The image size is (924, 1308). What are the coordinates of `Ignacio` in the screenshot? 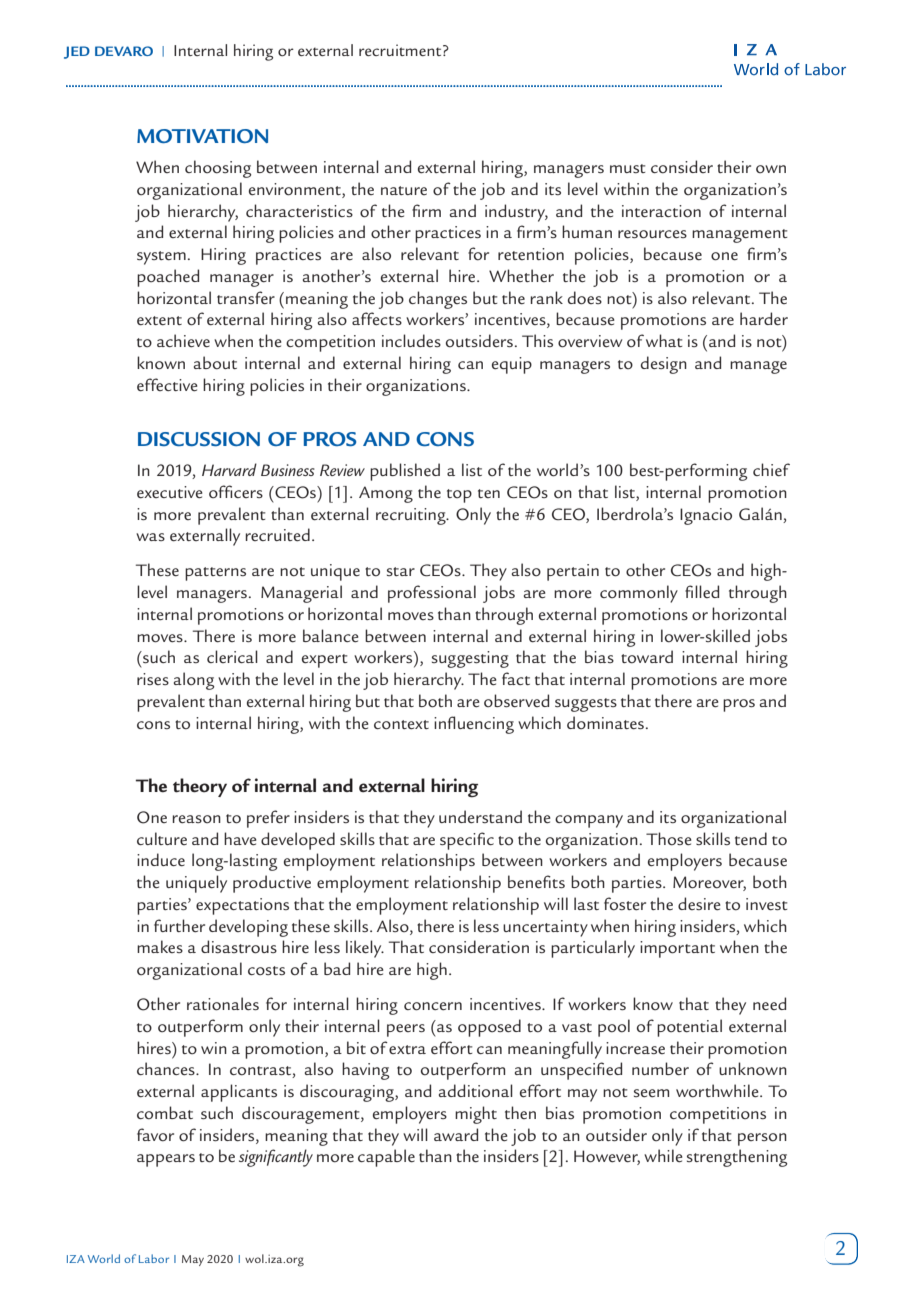 It's located at (706, 516).
